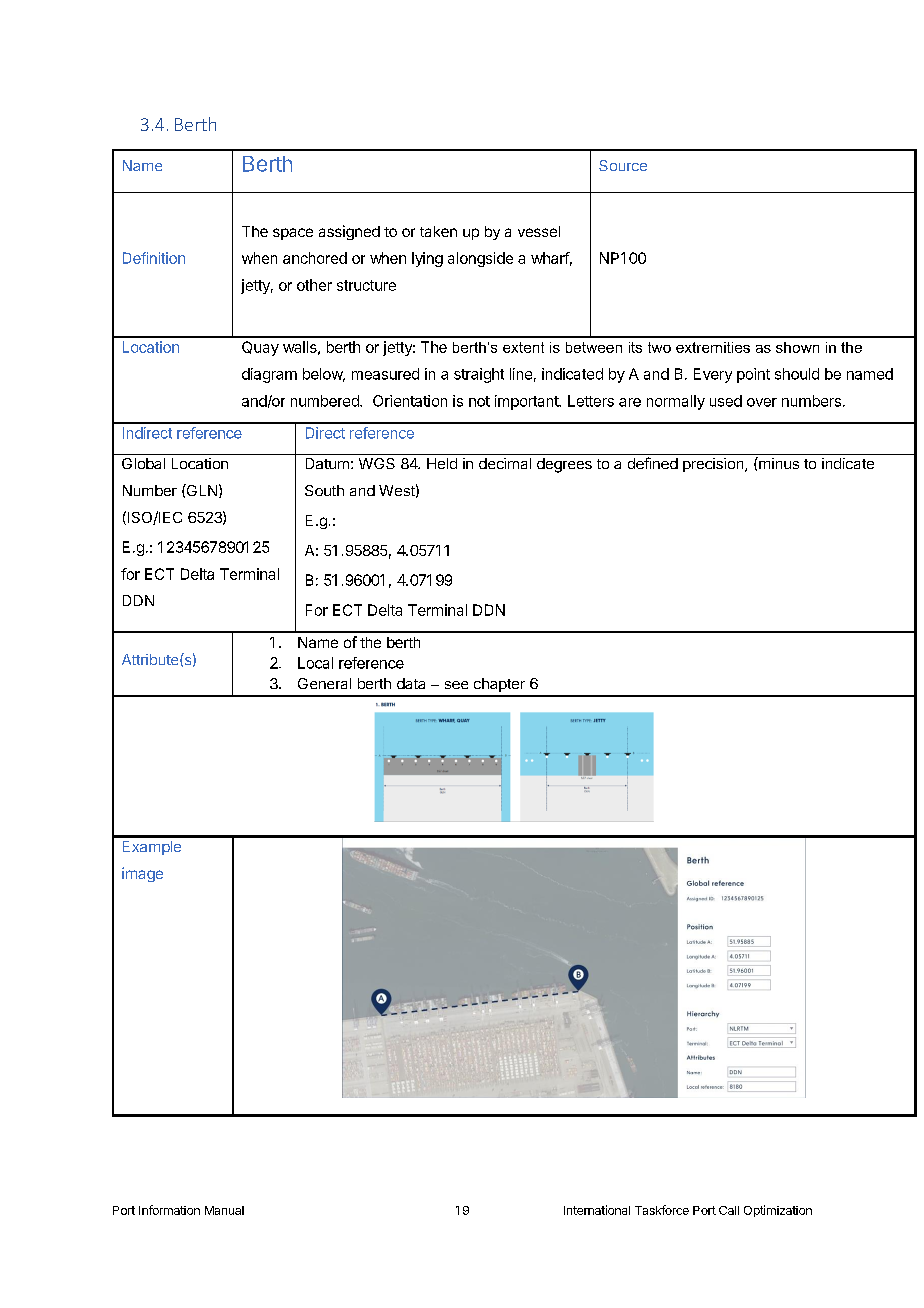 The image size is (924, 1308). I want to click on taken, so click(438, 231).
